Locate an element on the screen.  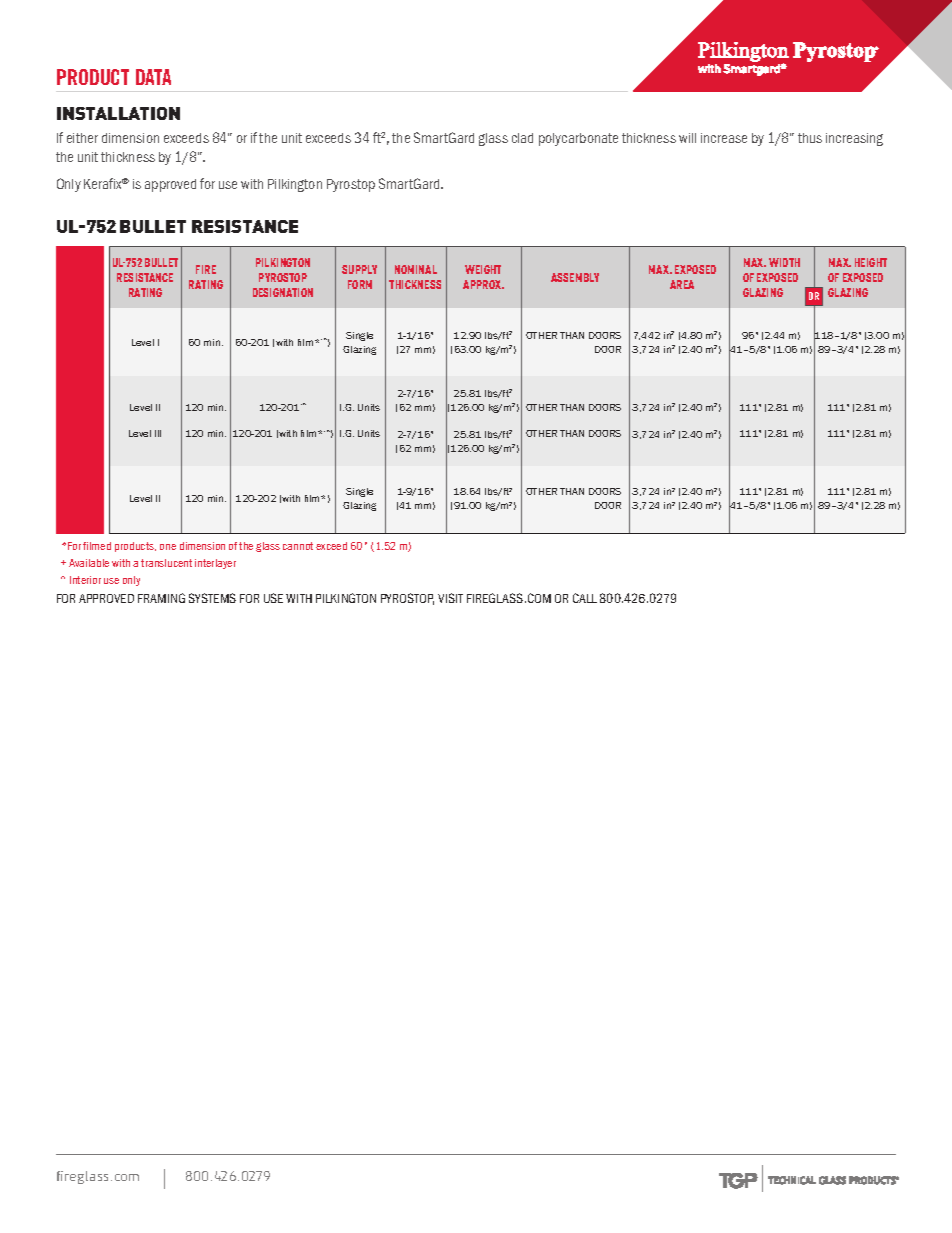
thus is located at coordinates (810, 138).
